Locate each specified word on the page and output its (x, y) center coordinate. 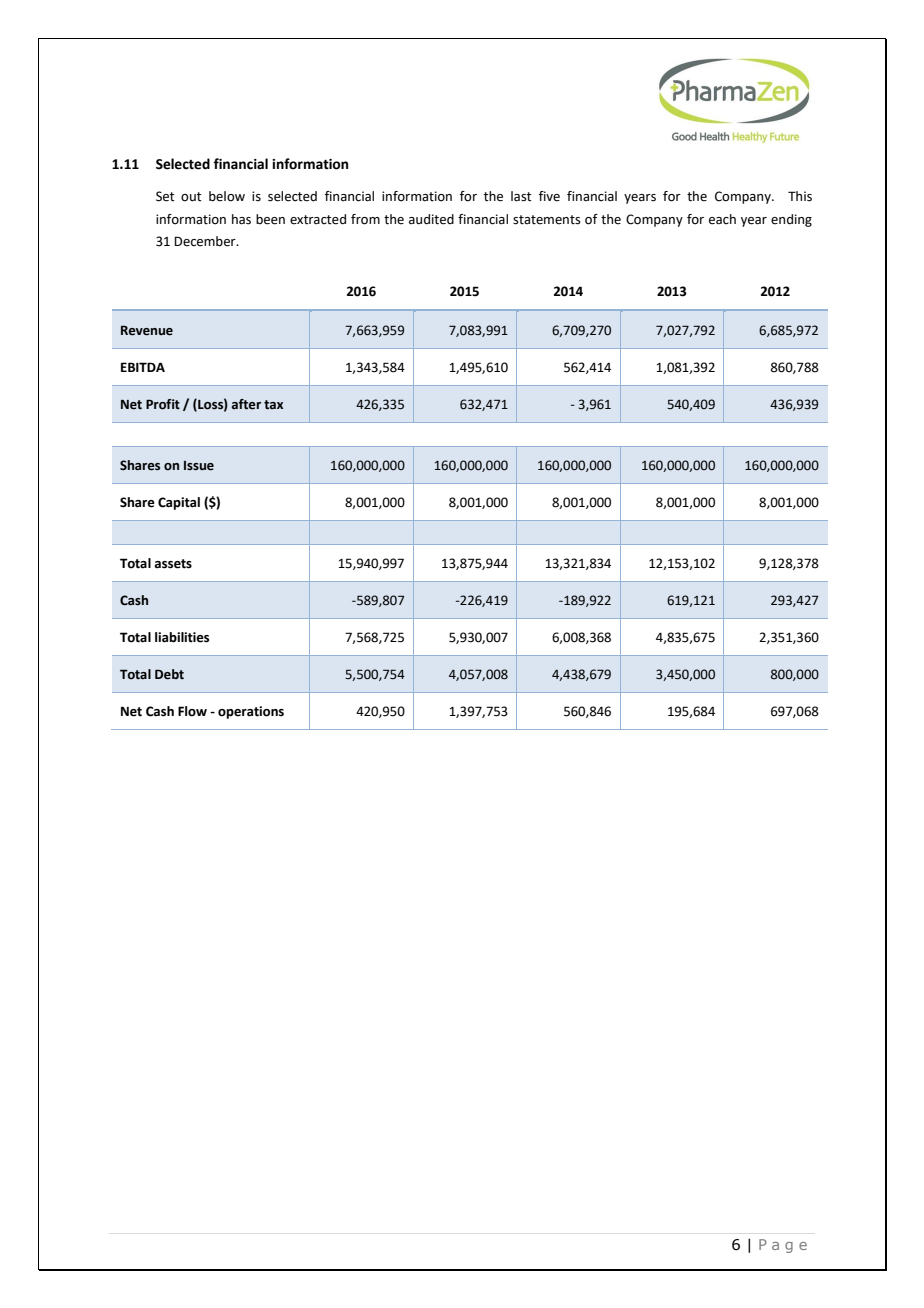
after (246, 404)
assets (173, 564)
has (241, 219)
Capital (179, 503)
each (722, 219)
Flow (192, 711)
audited (431, 219)
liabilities (182, 637)
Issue (199, 466)
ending (791, 220)
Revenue (147, 330)
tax (273, 405)
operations (251, 712)
